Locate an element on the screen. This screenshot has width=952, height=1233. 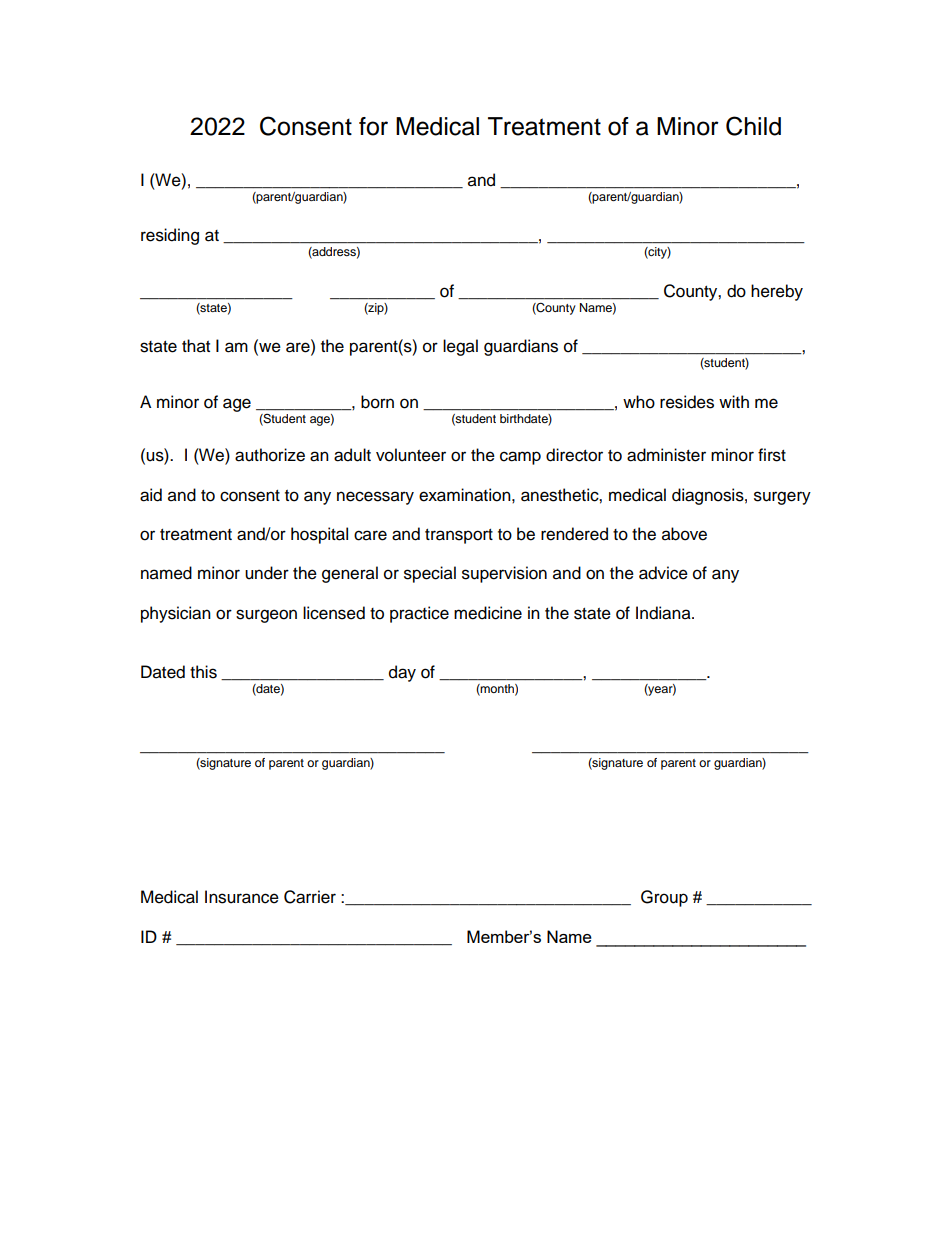
transport is located at coordinates (459, 536).
